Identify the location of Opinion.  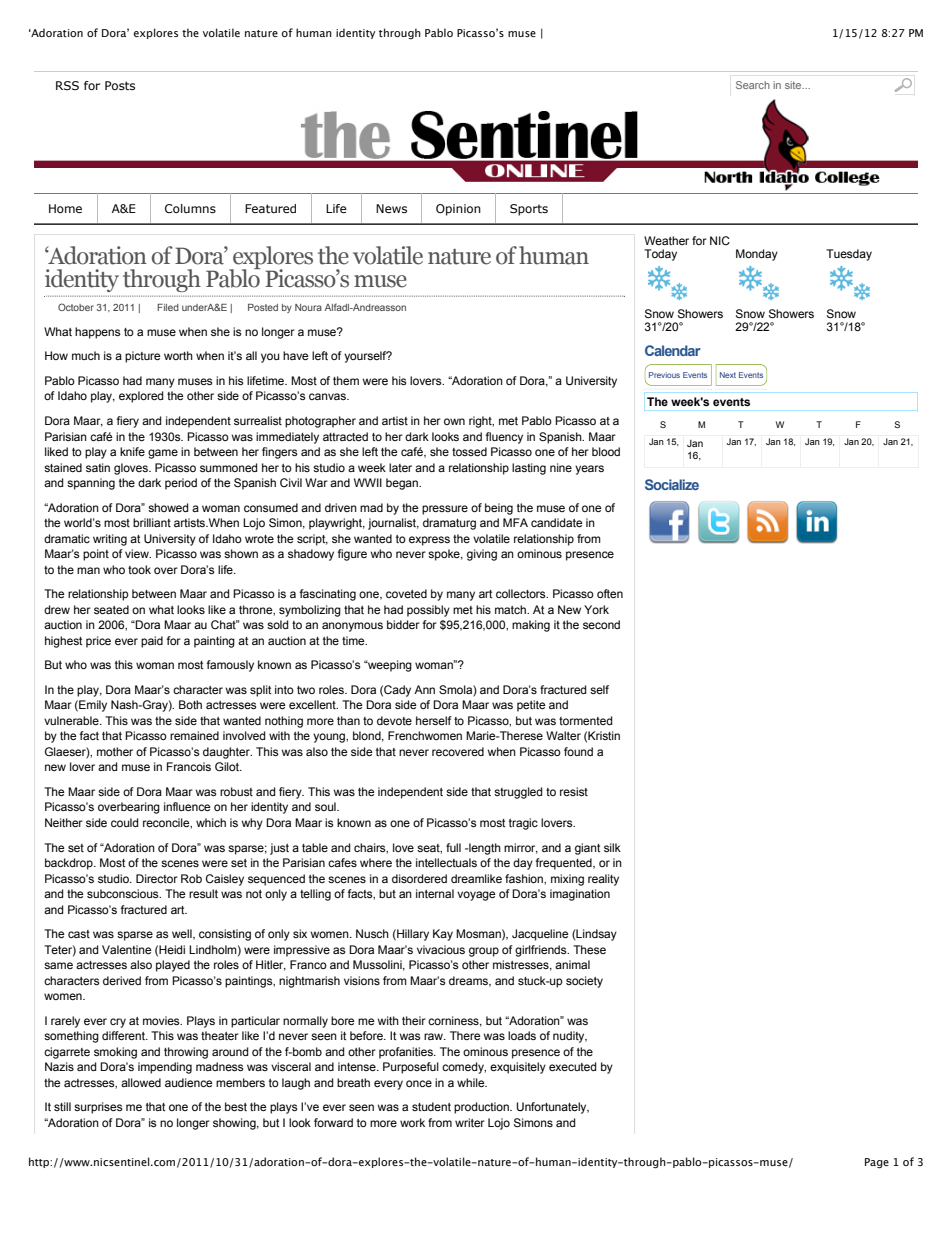
(458, 210).
